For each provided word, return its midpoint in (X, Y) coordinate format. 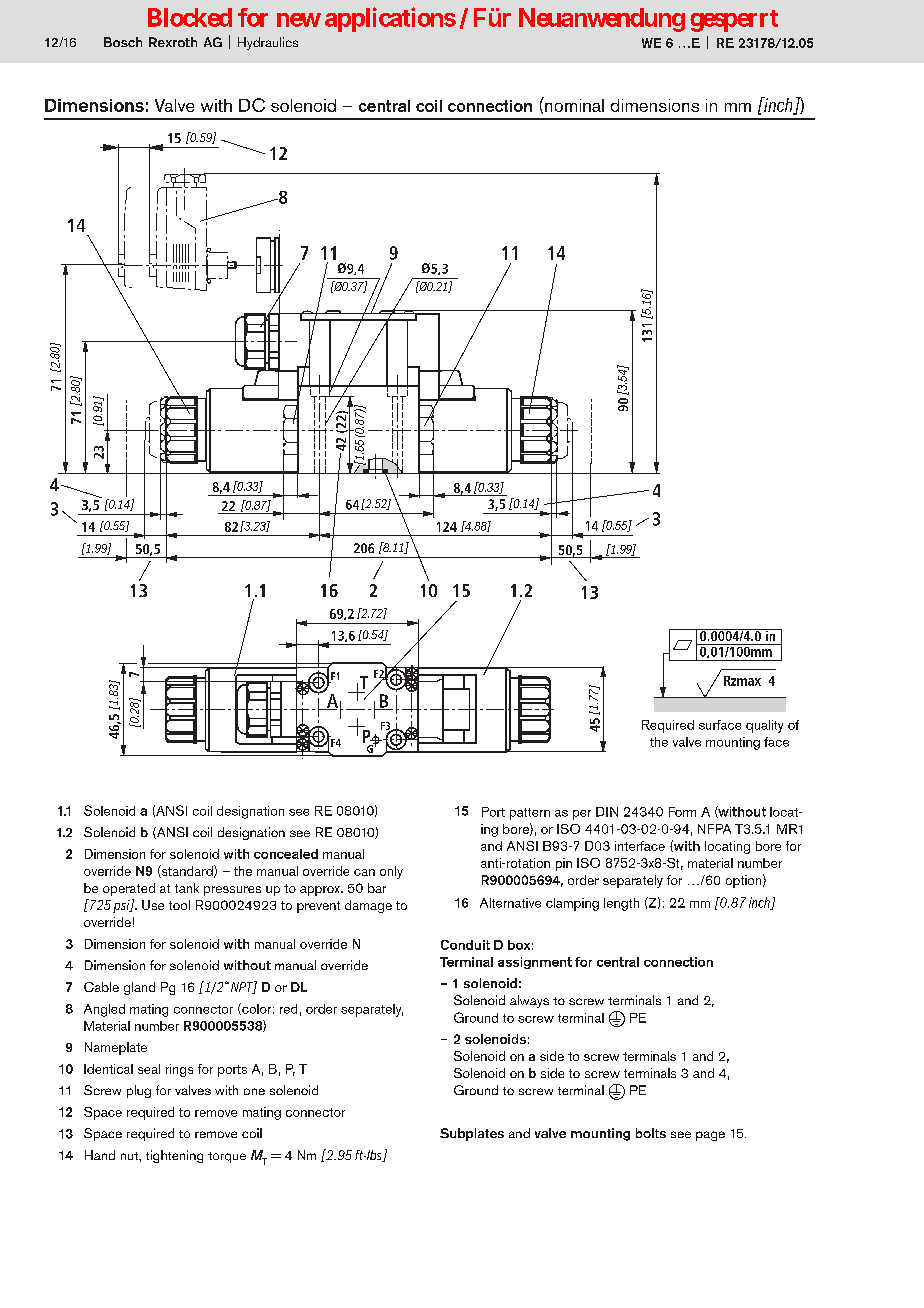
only (391, 872)
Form (682, 812)
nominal (573, 104)
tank (187, 888)
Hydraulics (268, 43)
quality (764, 726)
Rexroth (173, 42)
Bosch (123, 42)
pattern (530, 814)
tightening (174, 1156)
